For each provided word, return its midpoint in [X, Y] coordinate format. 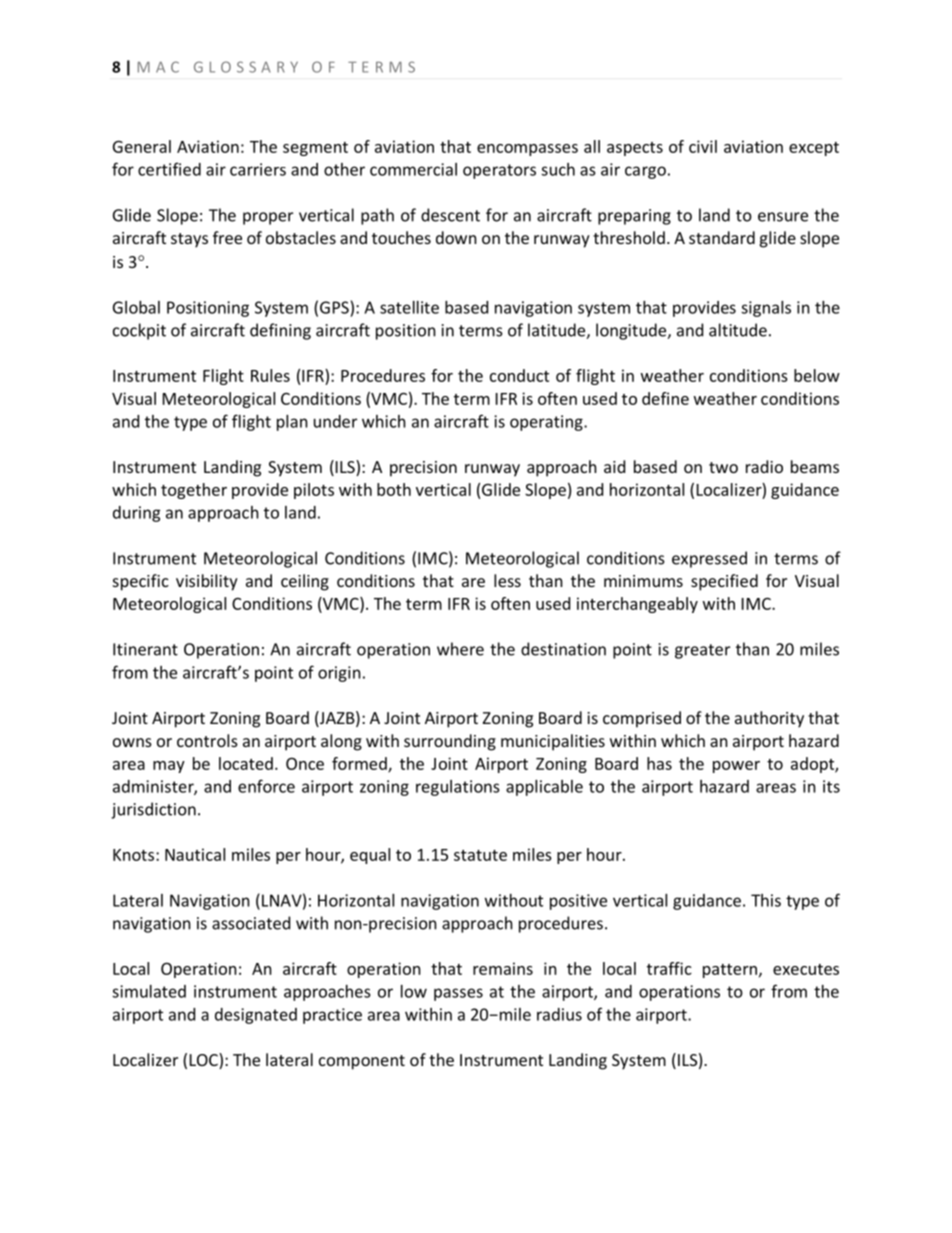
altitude [738, 330]
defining [280, 331]
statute [480, 855]
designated [256, 1016]
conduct [519, 375]
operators [499, 171]
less [507, 580]
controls [207, 740]
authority [769, 719]
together [194, 491]
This [766, 900]
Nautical [195, 854]
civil [703, 146]
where [460, 649]
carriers [258, 169]
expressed [709, 559]
